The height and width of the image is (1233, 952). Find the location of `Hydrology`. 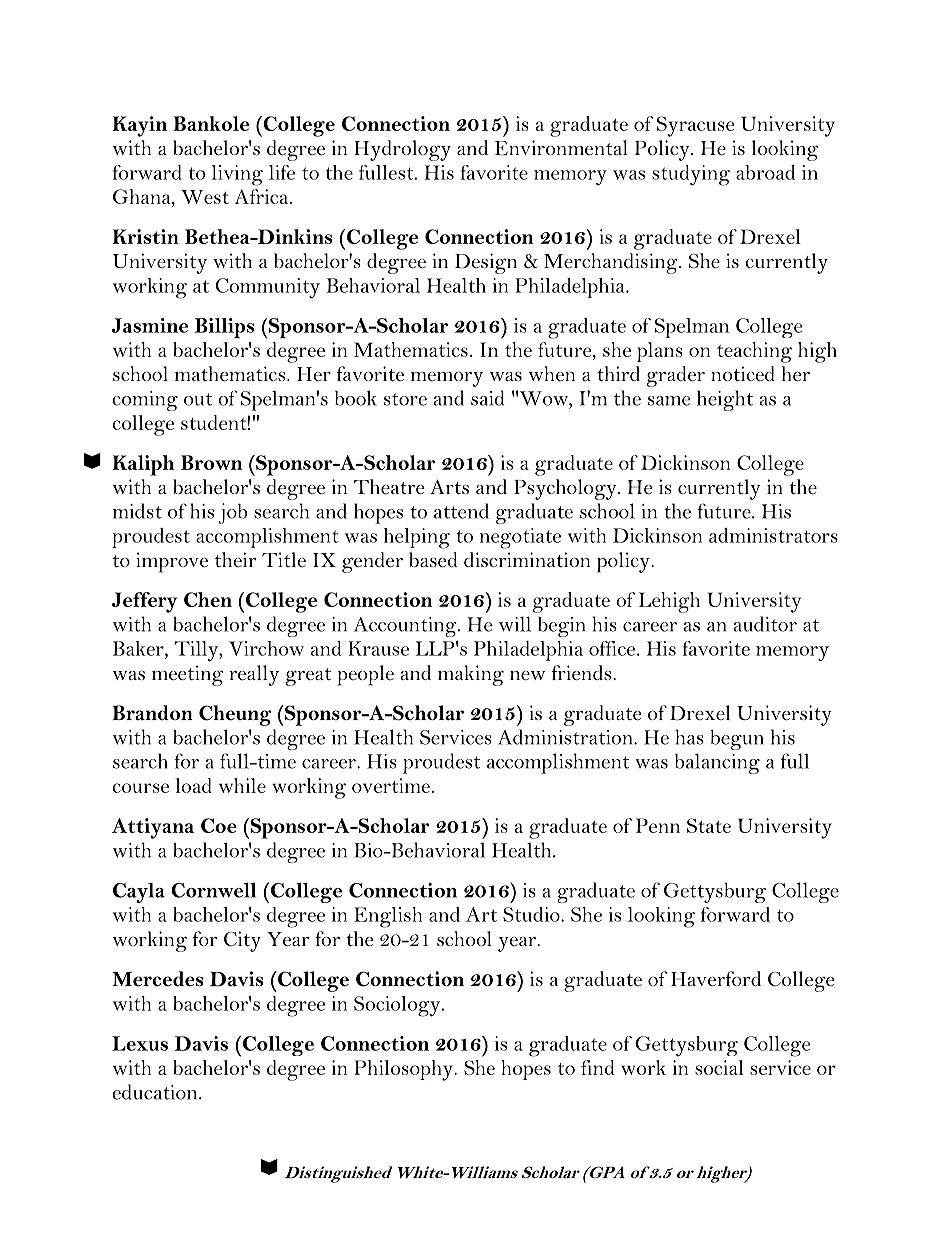

Hydrology is located at coordinates (402, 150).
